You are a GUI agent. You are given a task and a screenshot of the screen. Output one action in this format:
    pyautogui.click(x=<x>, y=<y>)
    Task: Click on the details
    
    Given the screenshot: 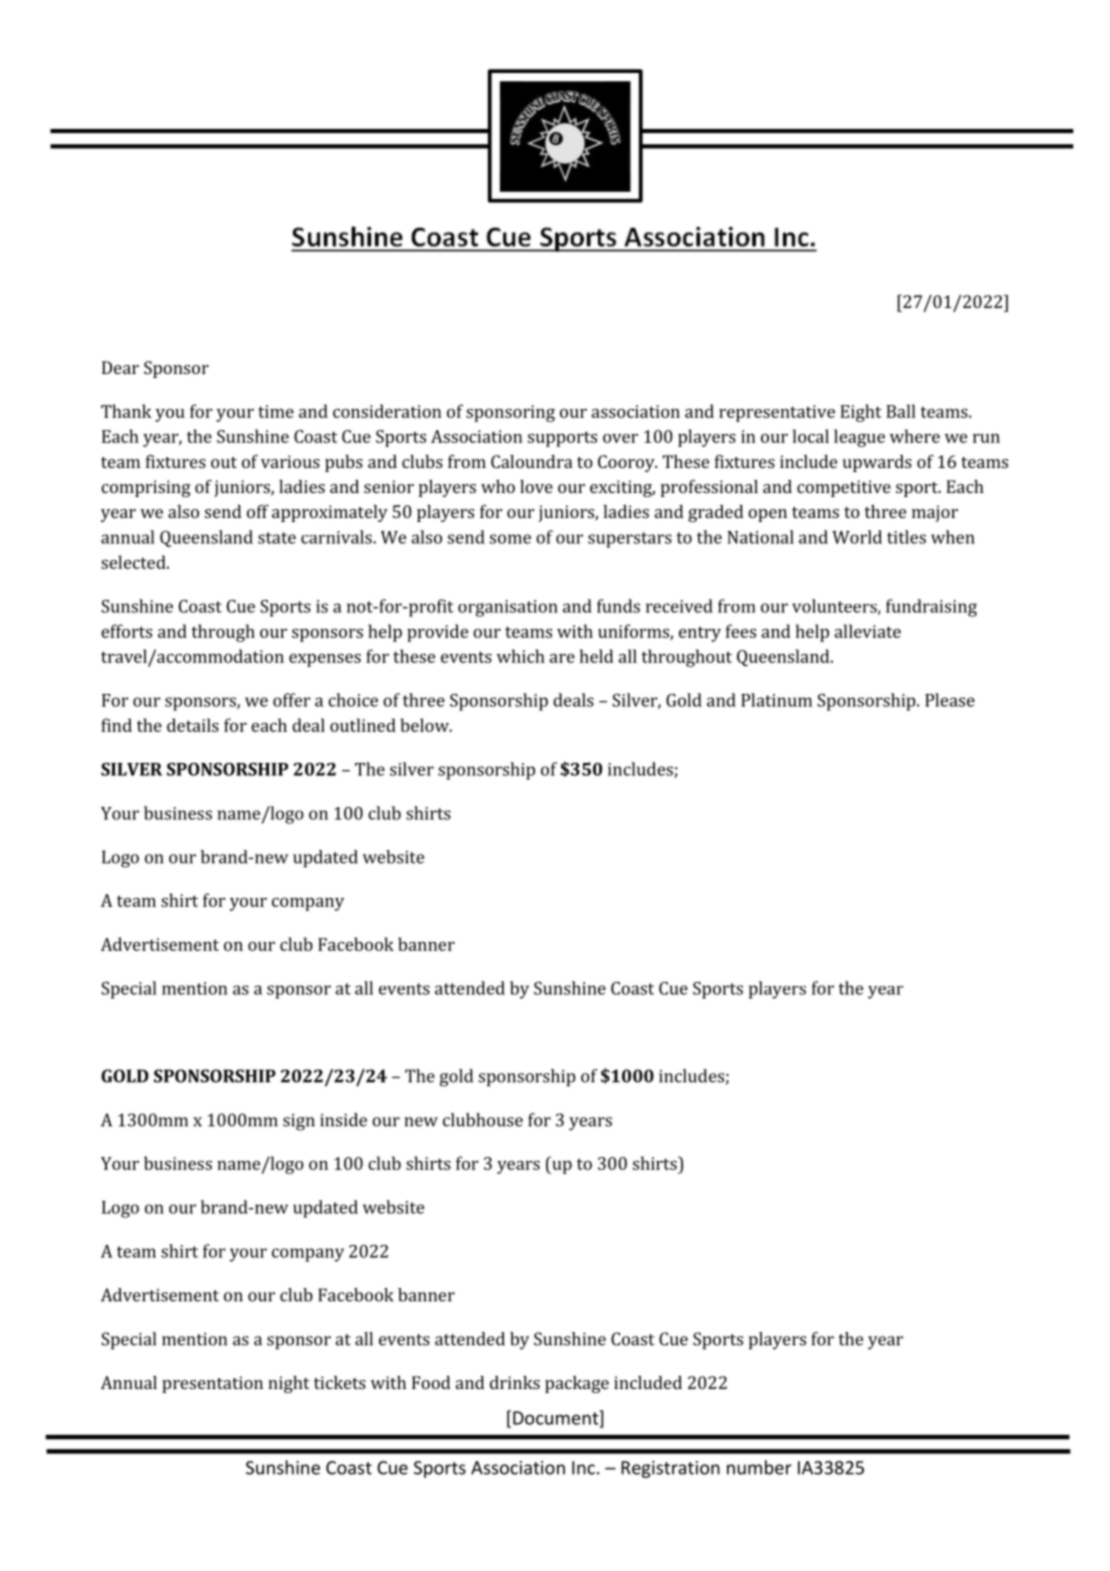 What is the action you would take?
    pyautogui.click(x=193, y=725)
